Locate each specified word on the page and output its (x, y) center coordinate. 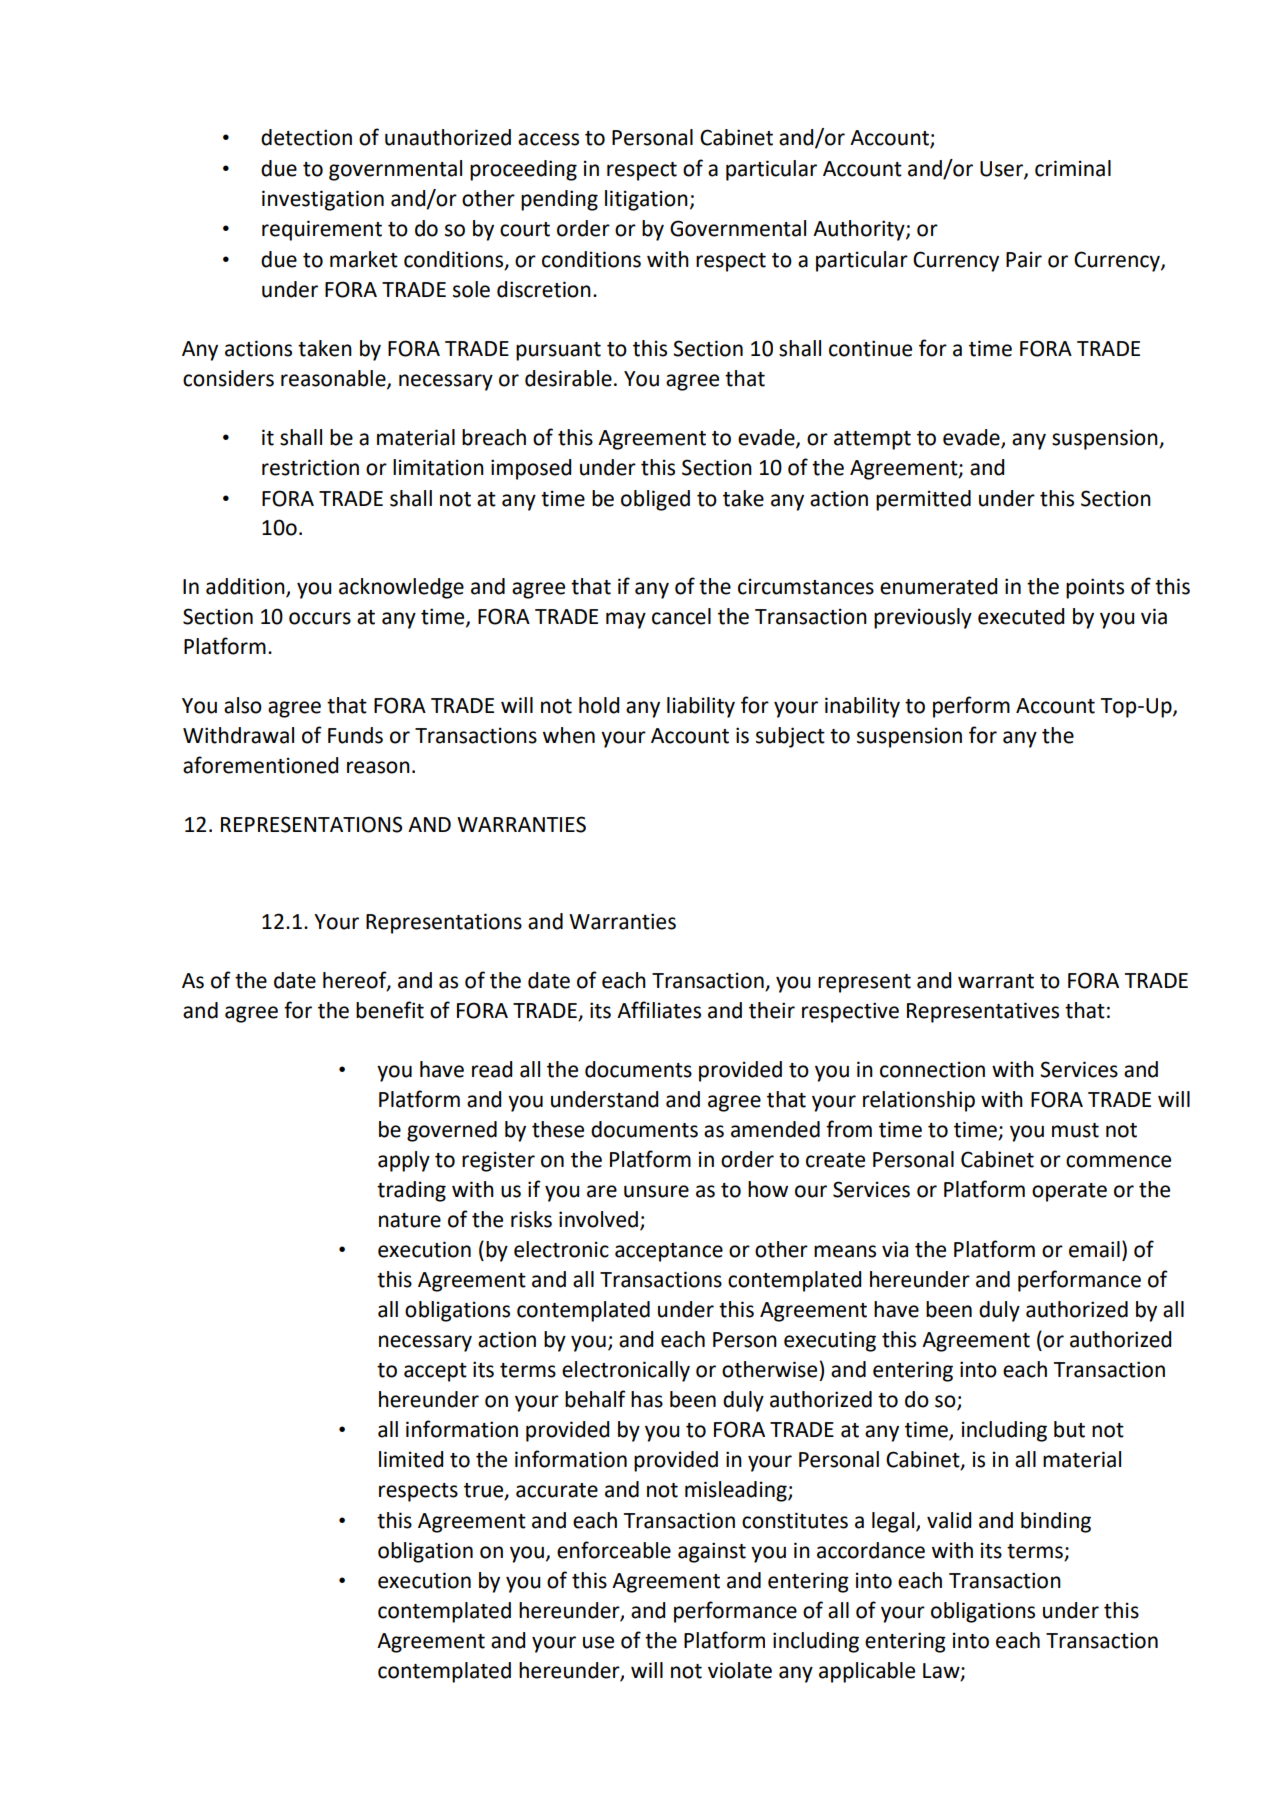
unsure (656, 1191)
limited (411, 1459)
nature (410, 1220)
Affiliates (659, 1010)
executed (1021, 616)
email (1094, 1249)
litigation (646, 200)
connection (932, 1069)
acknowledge (401, 588)
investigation (323, 200)
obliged (655, 500)
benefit (390, 1010)
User (1002, 169)
